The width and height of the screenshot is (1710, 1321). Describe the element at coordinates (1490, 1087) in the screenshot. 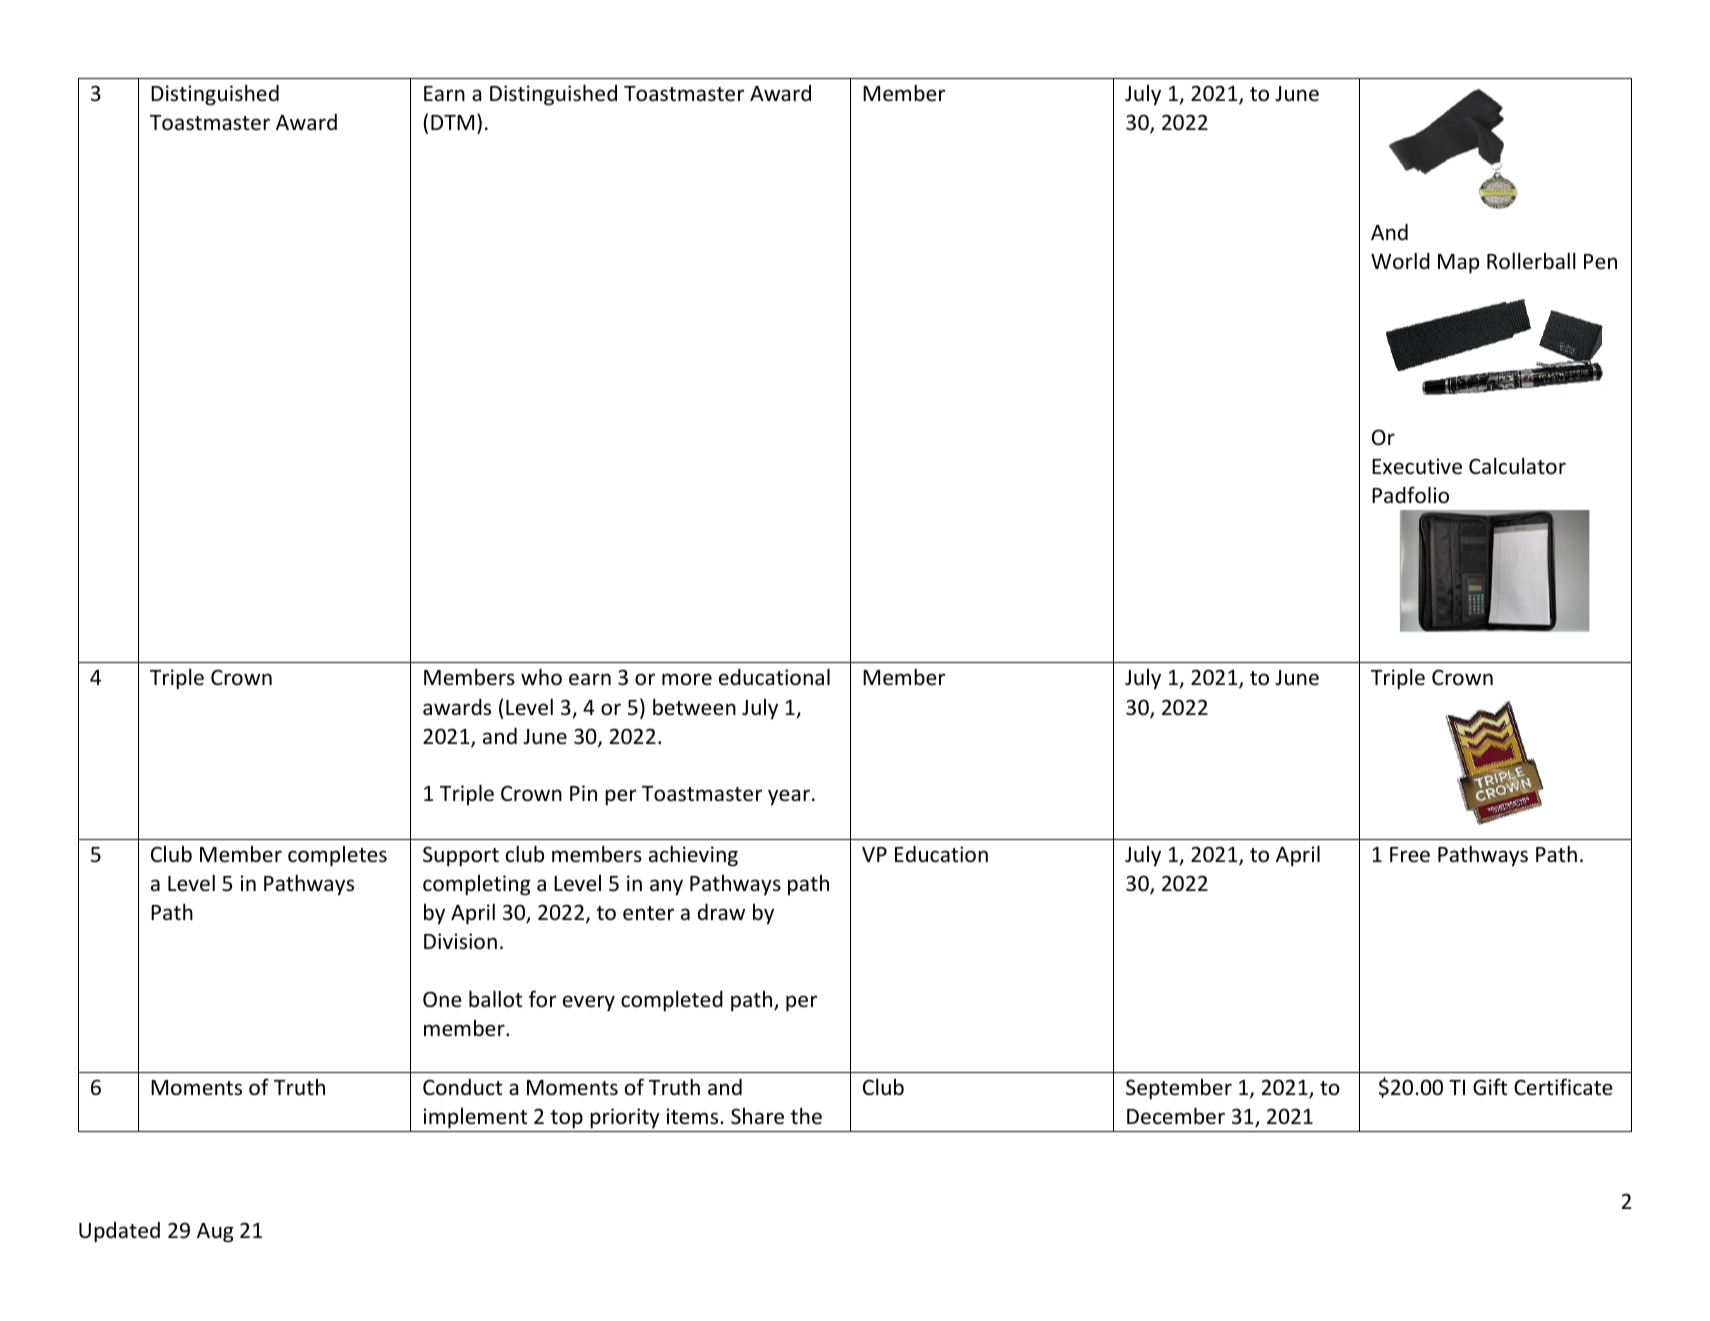

I see `Gift` at that location.
